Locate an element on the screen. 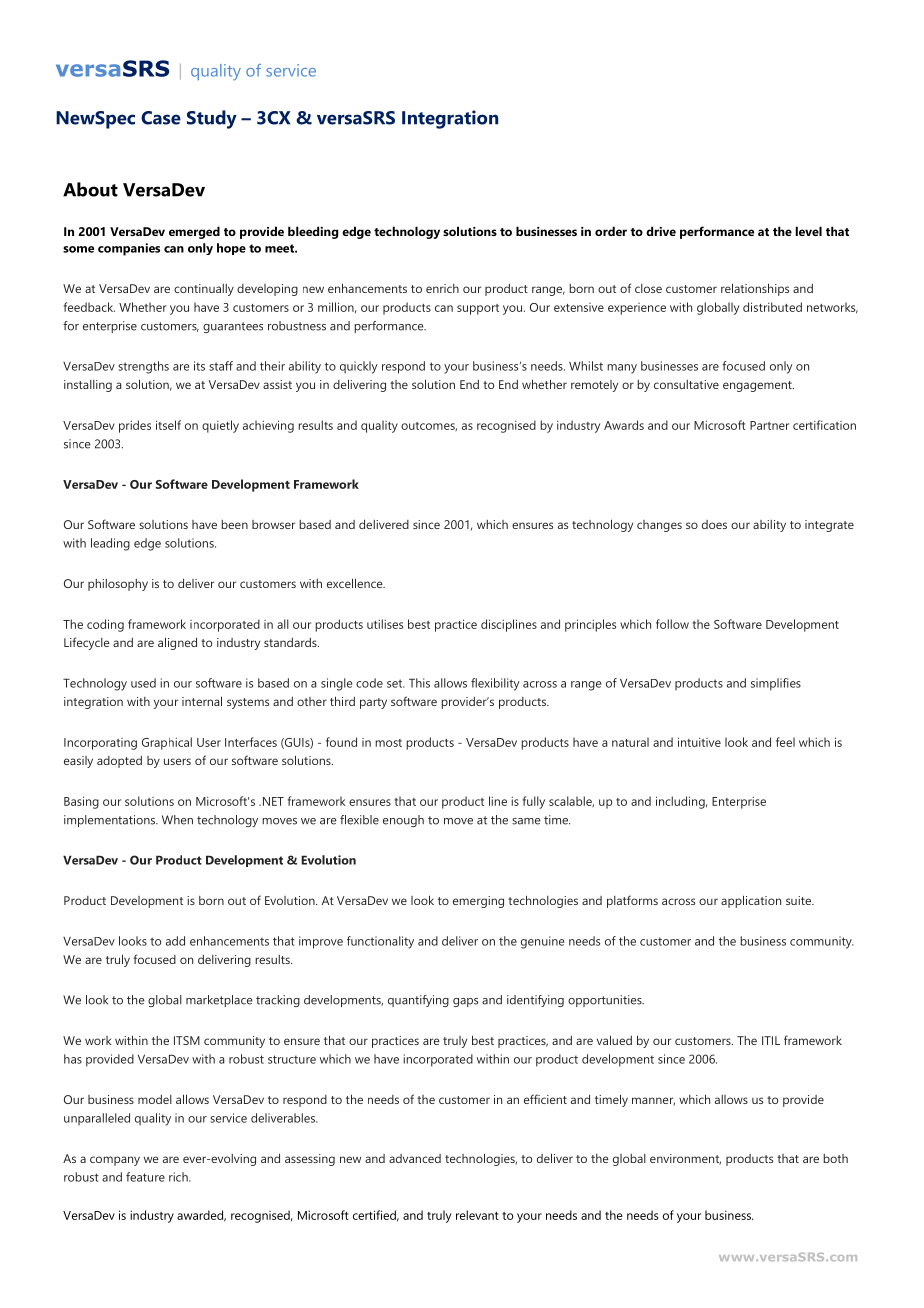 Image resolution: width=924 pixels, height=1308 pixels. engagement is located at coordinates (758, 386).
